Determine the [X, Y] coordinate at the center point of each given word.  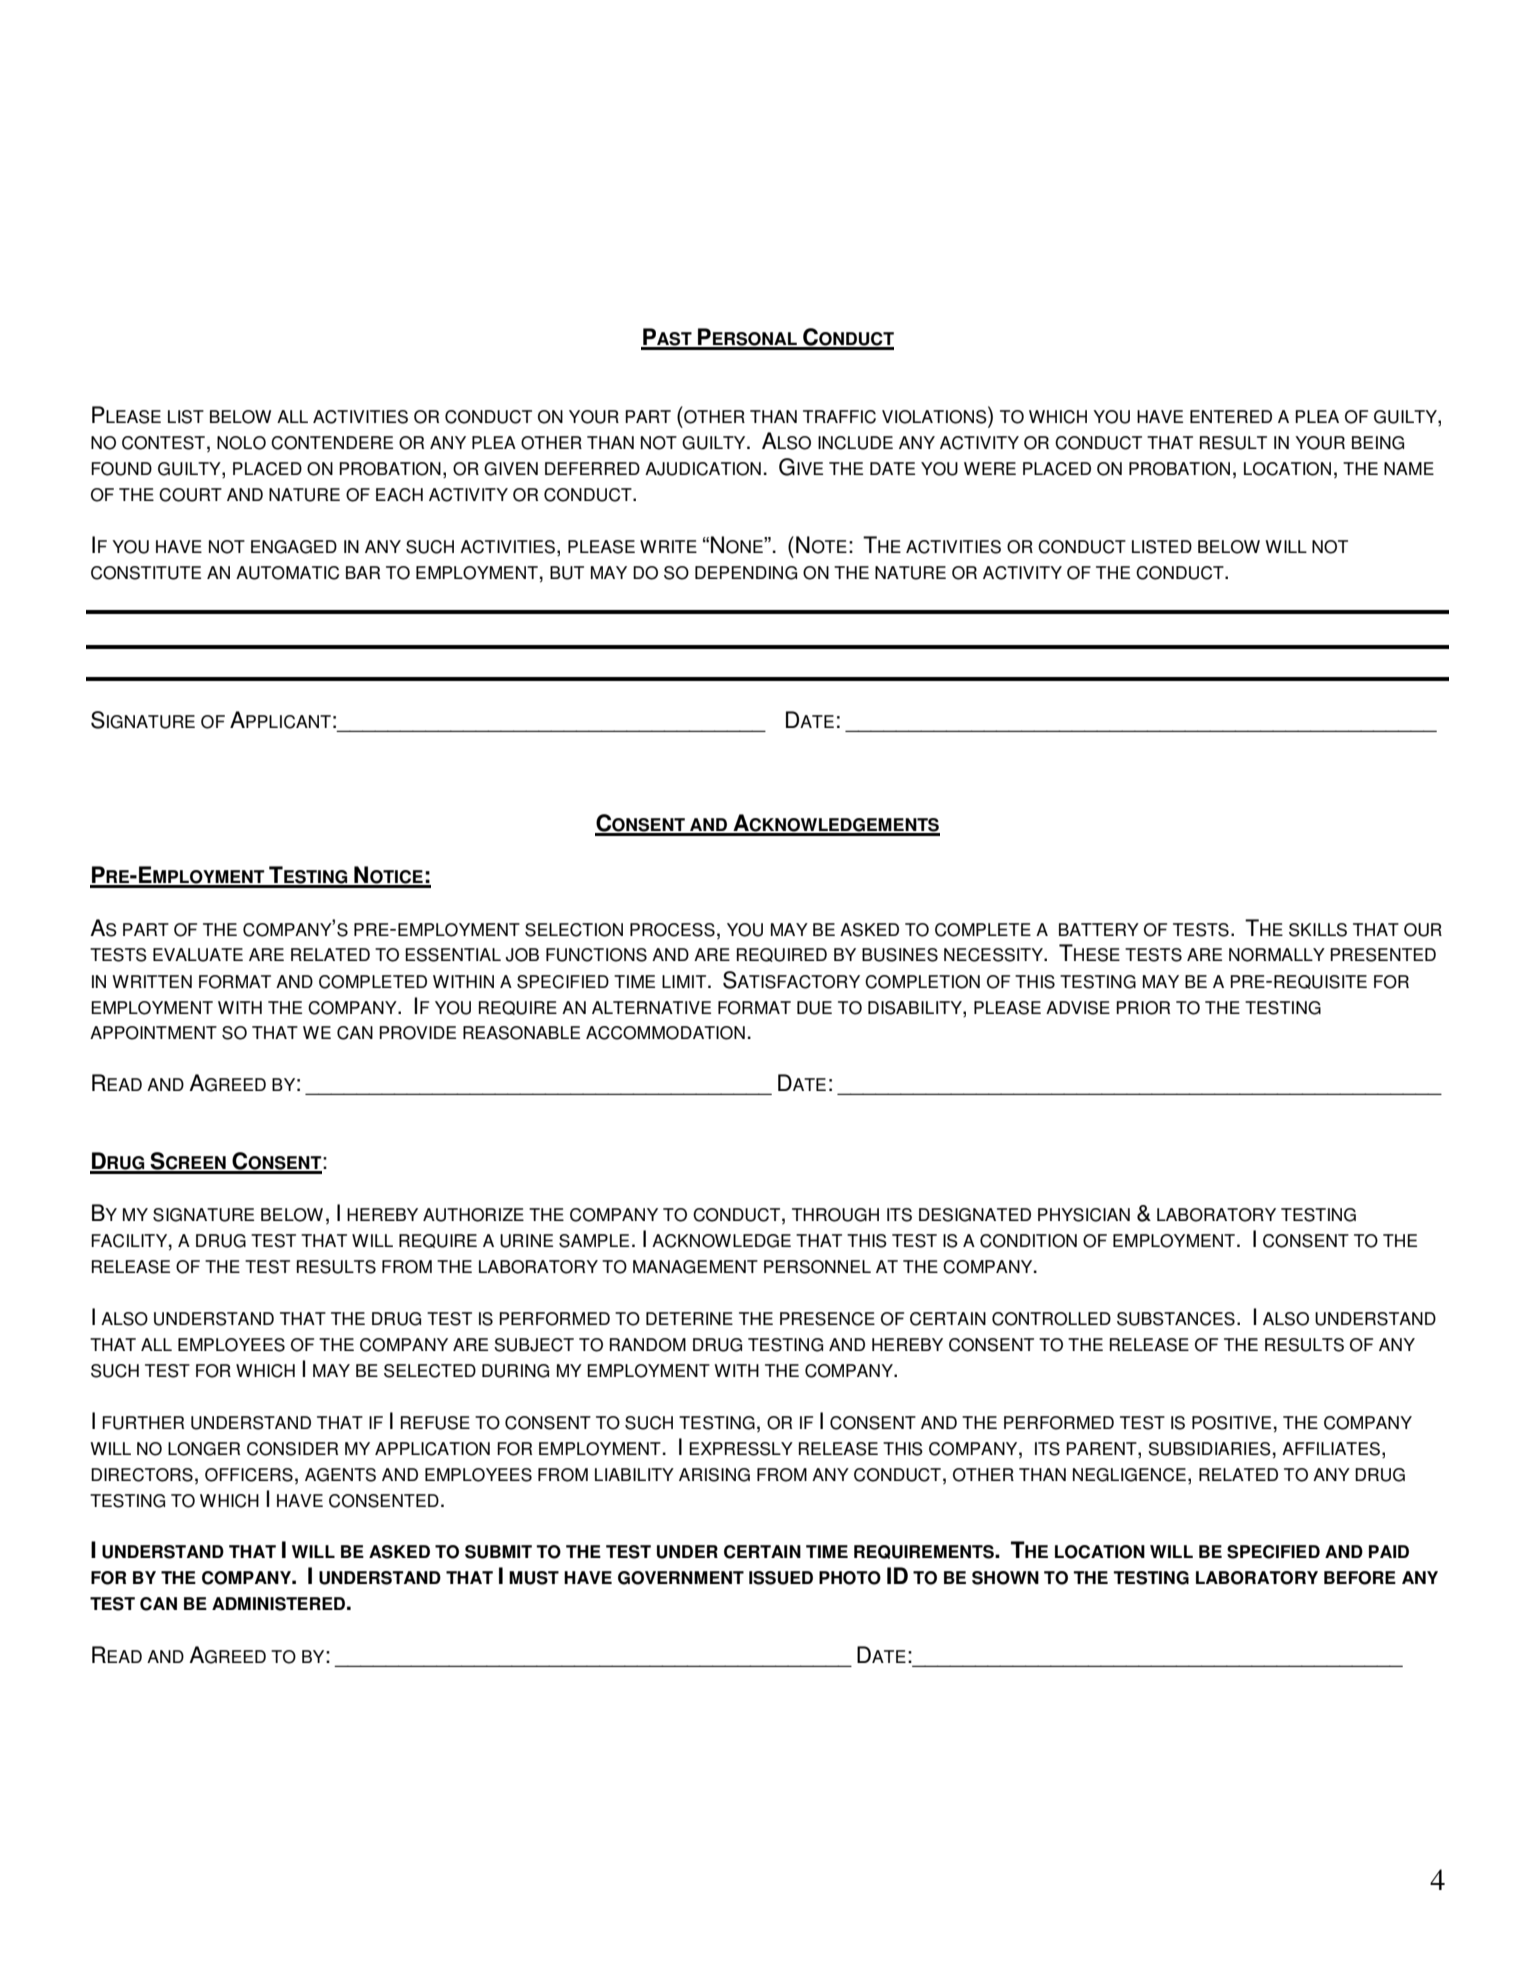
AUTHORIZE [473, 1215]
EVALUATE [198, 955]
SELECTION [574, 930]
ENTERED [1231, 416]
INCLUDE [855, 443]
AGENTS [340, 1475]
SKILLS [1318, 930]
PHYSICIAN [1084, 1215]
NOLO [241, 443]
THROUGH [835, 1215]
